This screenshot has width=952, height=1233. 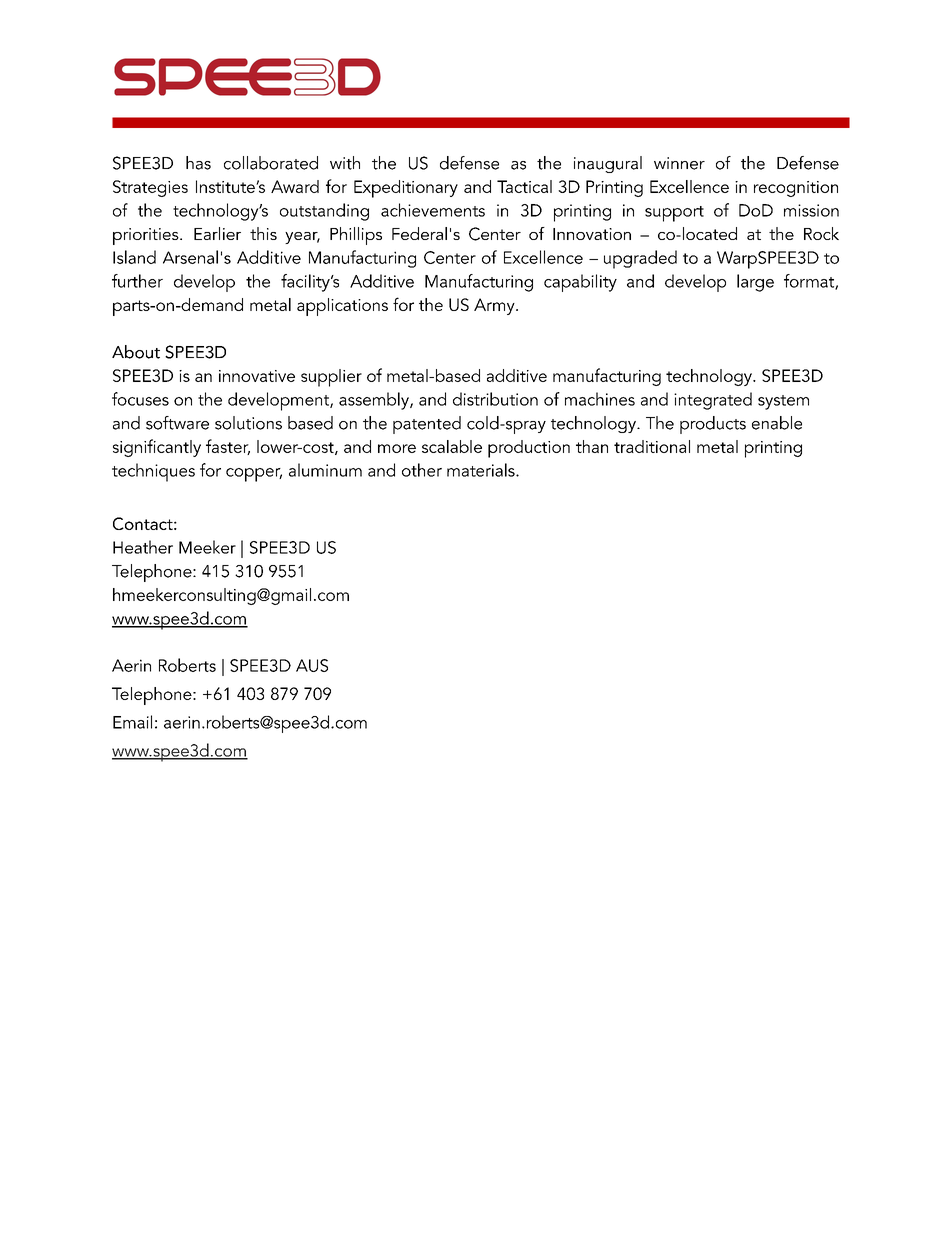 I want to click on has, so click(x=198, y=163).
